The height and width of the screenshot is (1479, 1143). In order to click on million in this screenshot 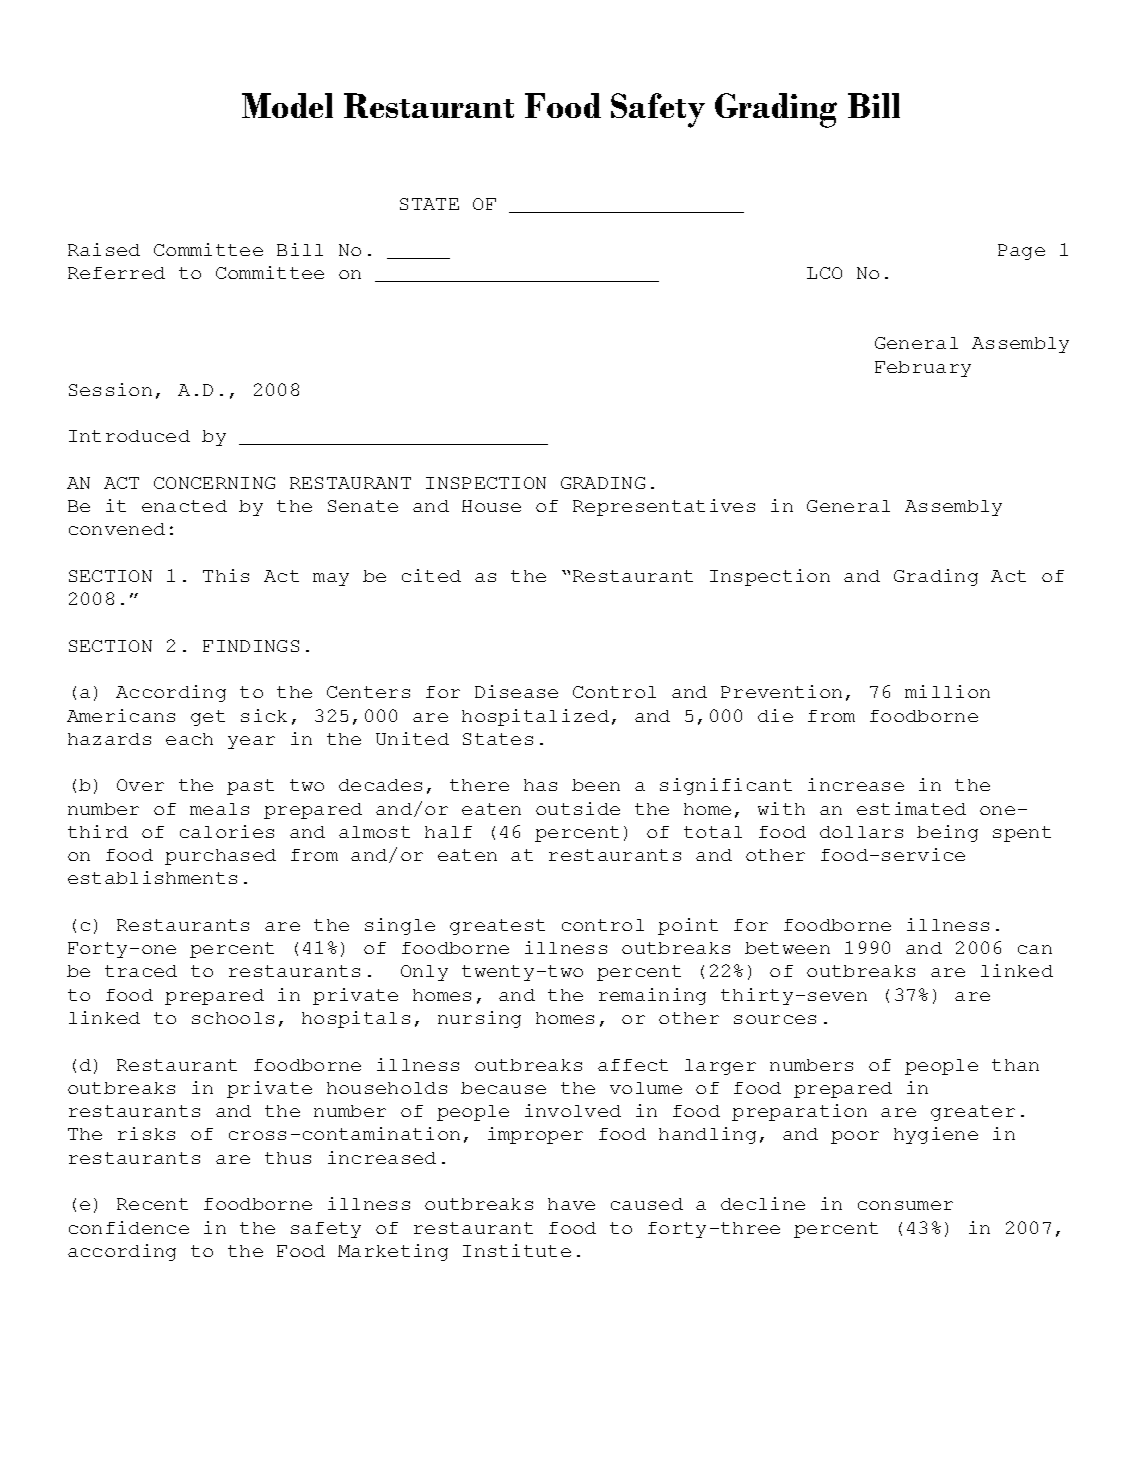, I will do `click(947, 691)`.
